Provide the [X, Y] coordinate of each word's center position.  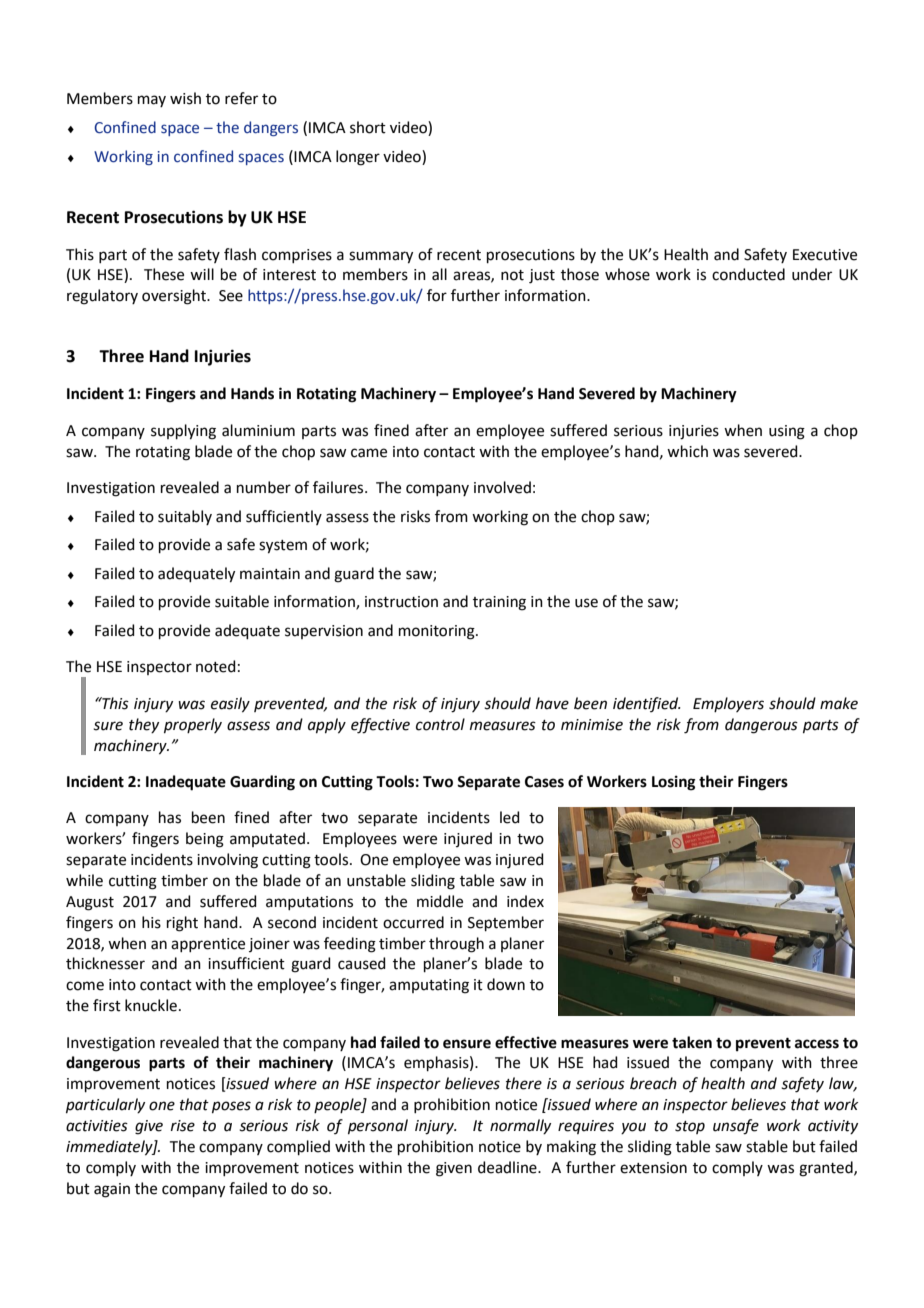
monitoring [438, 632]
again [112, 1190]
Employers [728, 704]
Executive [825, 255]
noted [216, 666]
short [368, 127]
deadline [508, 1167]
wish [185, 98]
